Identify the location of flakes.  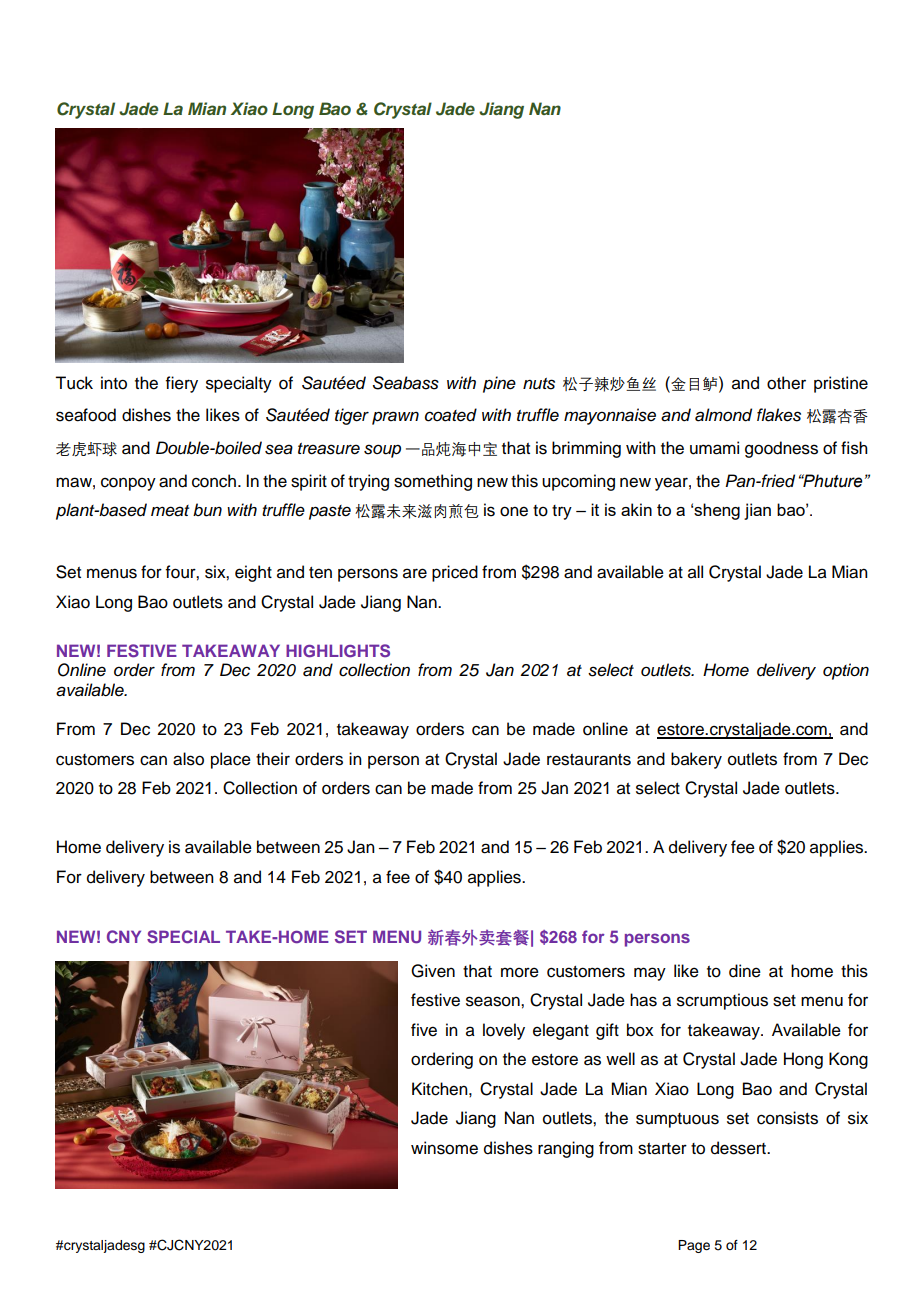
(779, 415).
